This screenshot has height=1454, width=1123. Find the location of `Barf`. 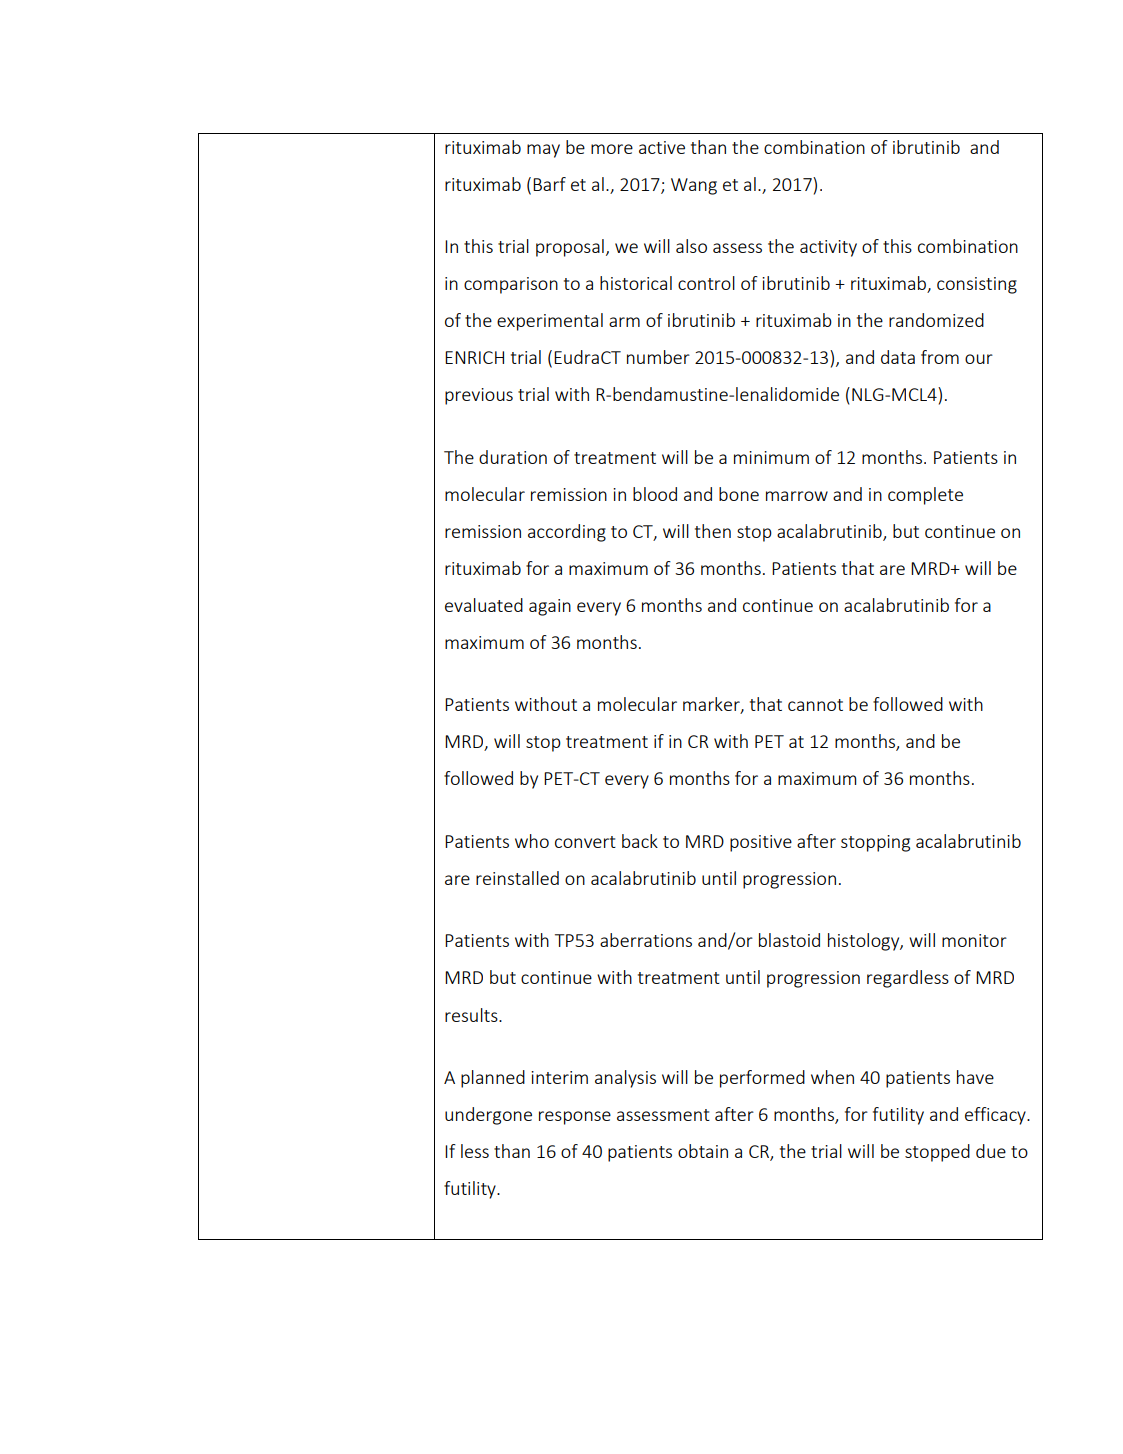

Barf is located at coordinates (549, 184).
